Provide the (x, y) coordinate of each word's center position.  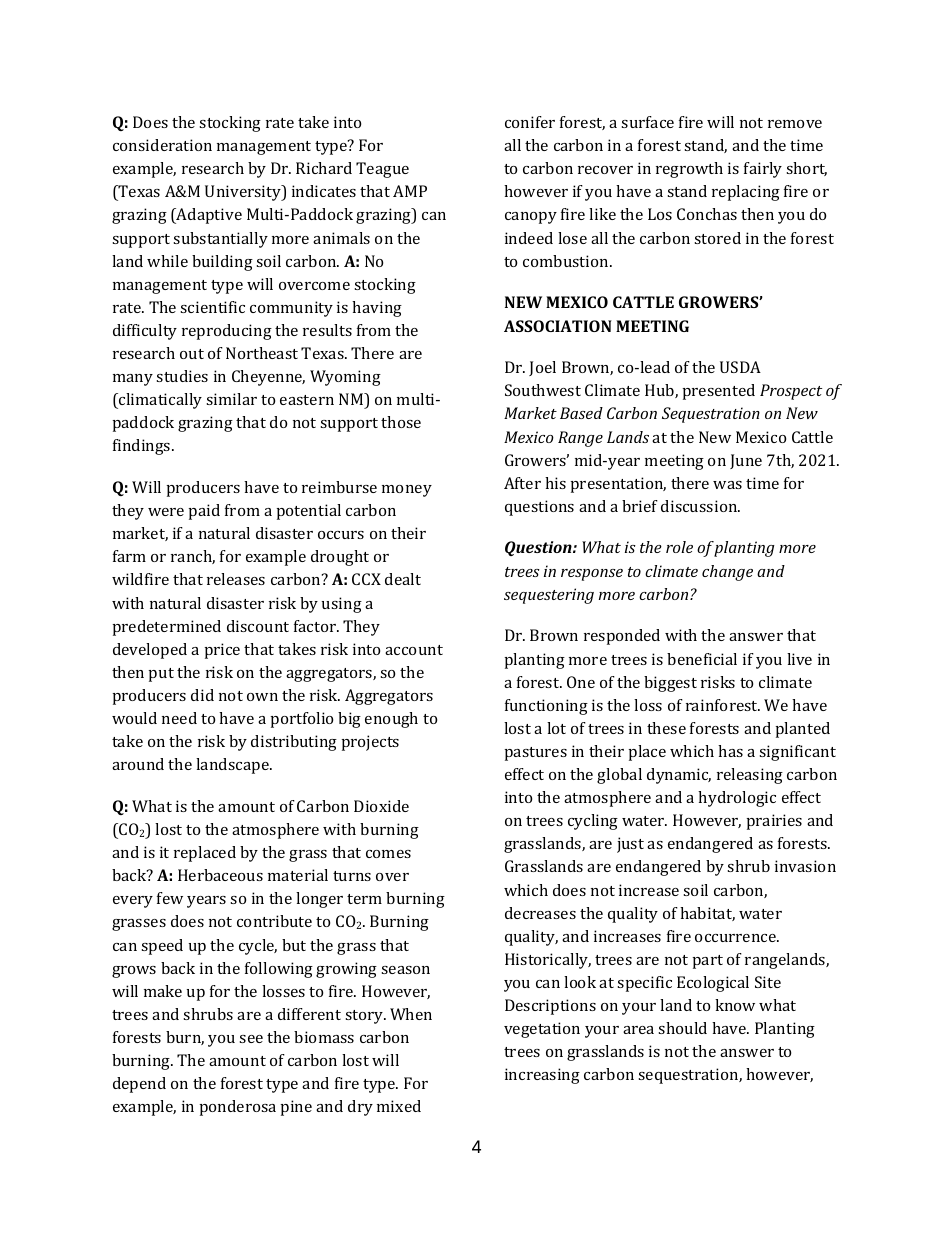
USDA (740, 367)
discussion (700, 506)
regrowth (689, 170)
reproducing (227, 332)
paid (204, 512)
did (202, 695)
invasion (805, 866)
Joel (542, 368)
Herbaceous (220, 875)
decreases (540, 913)
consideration (162, 145)
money (407, 491)
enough (391, 720)
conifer (530, 122)
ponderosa (238, 1108)
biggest (670, 684)
